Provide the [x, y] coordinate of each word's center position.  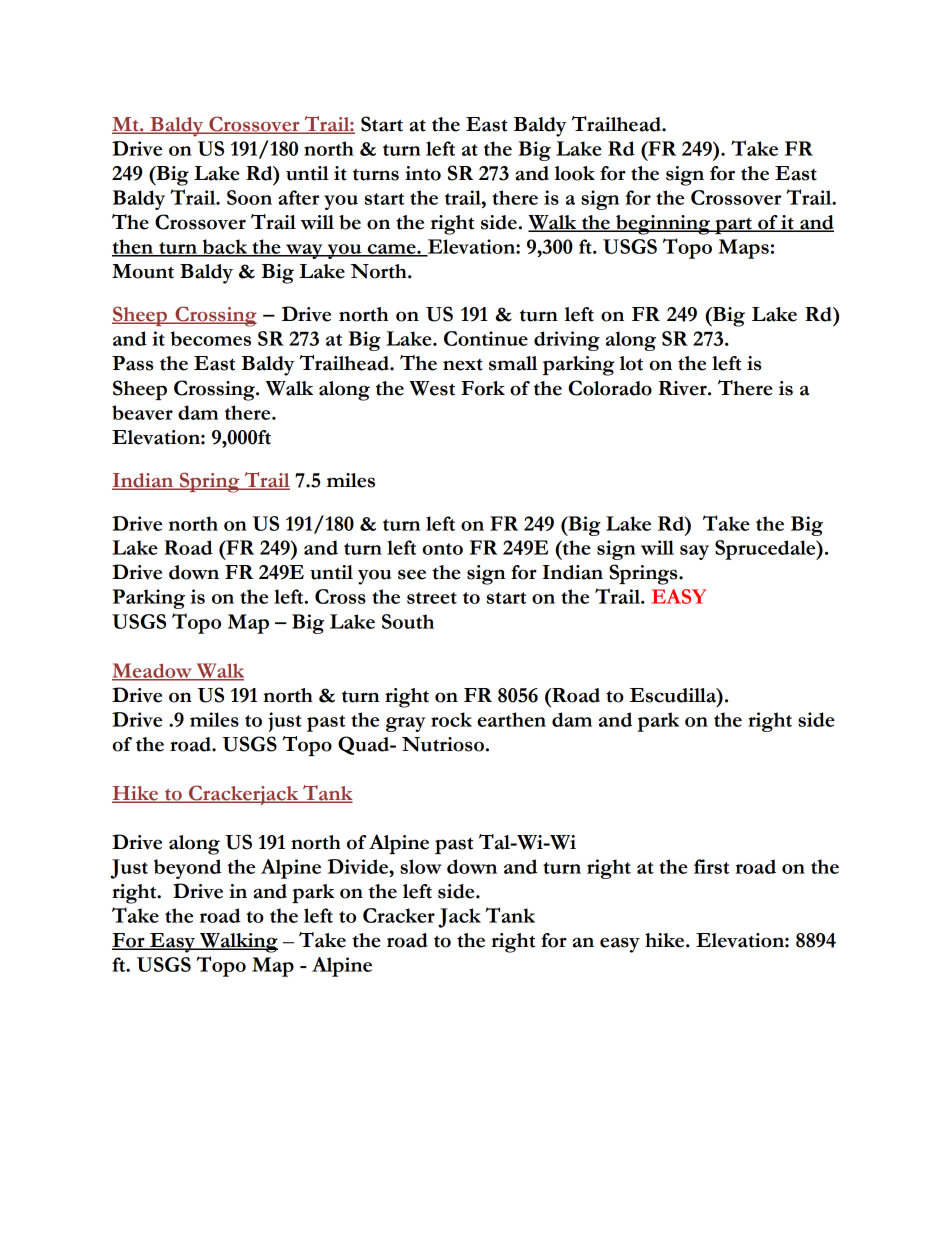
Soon [249, 197]
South [408, 621]
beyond [187, 869]
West [432, 388]
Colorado [610, 388]
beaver [142, 412]
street [432, 598]
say [694, 552]
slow [421, 866]
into [423, 173]
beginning [663, 225]
